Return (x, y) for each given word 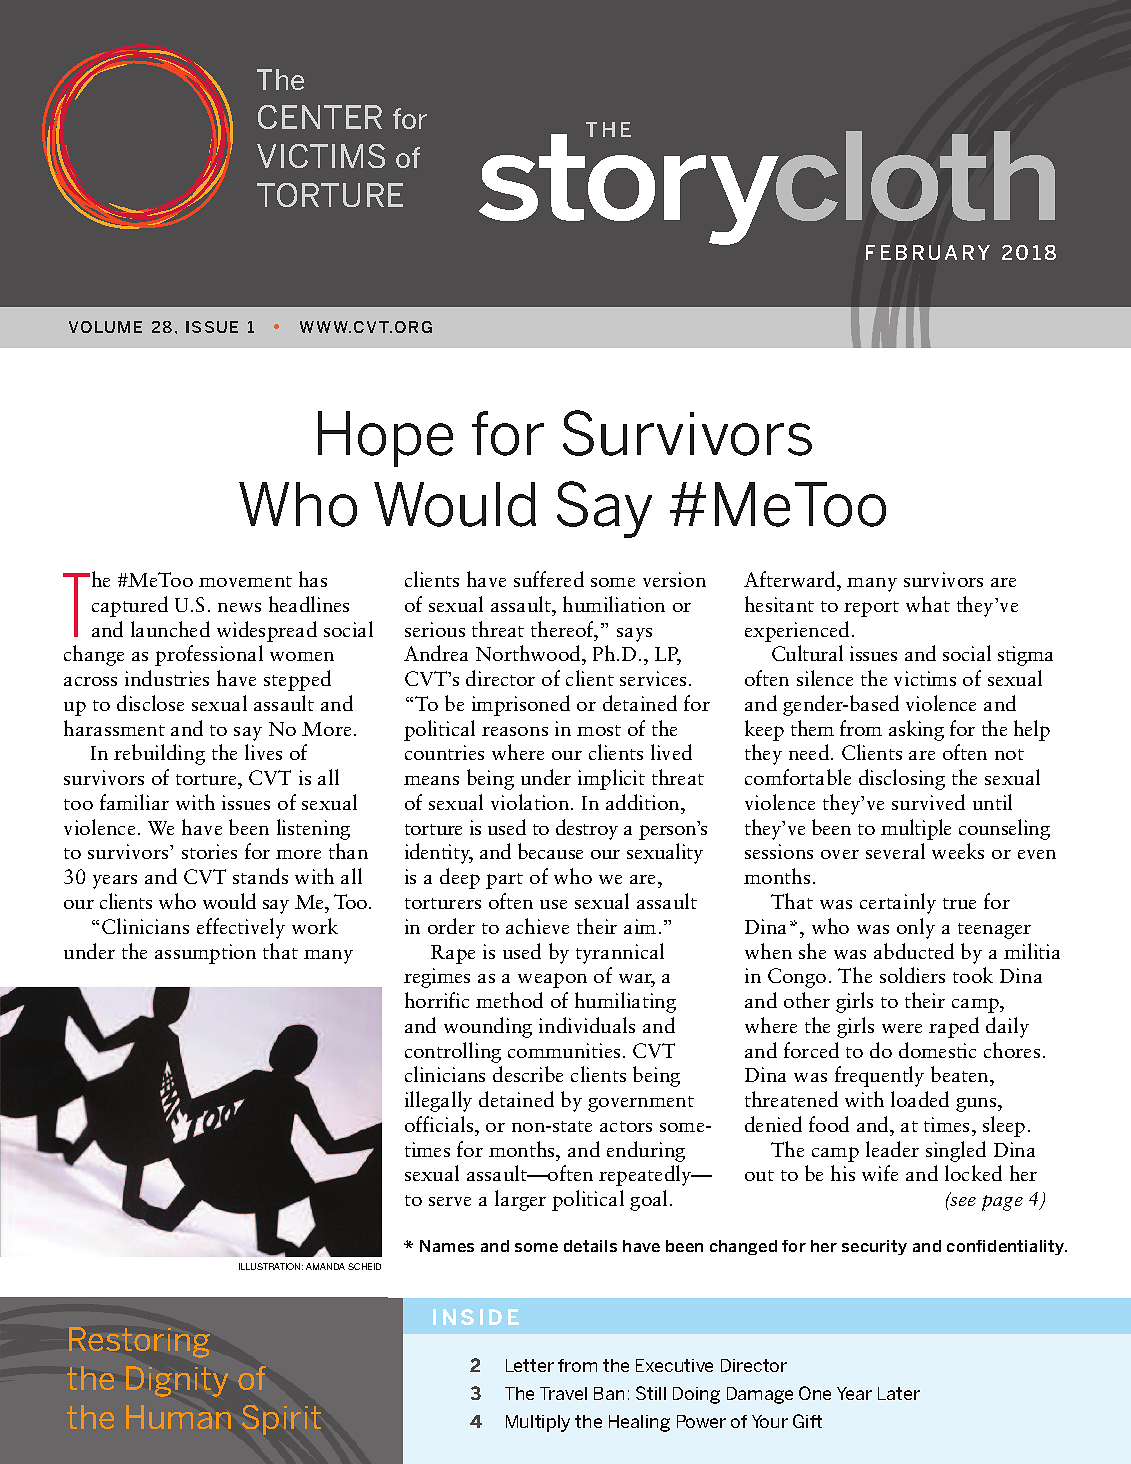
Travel (563, 1393)
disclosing (902, 779)
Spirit (281, 1420)
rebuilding (159, 754)
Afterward (791, 579)
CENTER (320, 117)
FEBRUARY (928, 252)
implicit (611, 779)
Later (899, 1393)
